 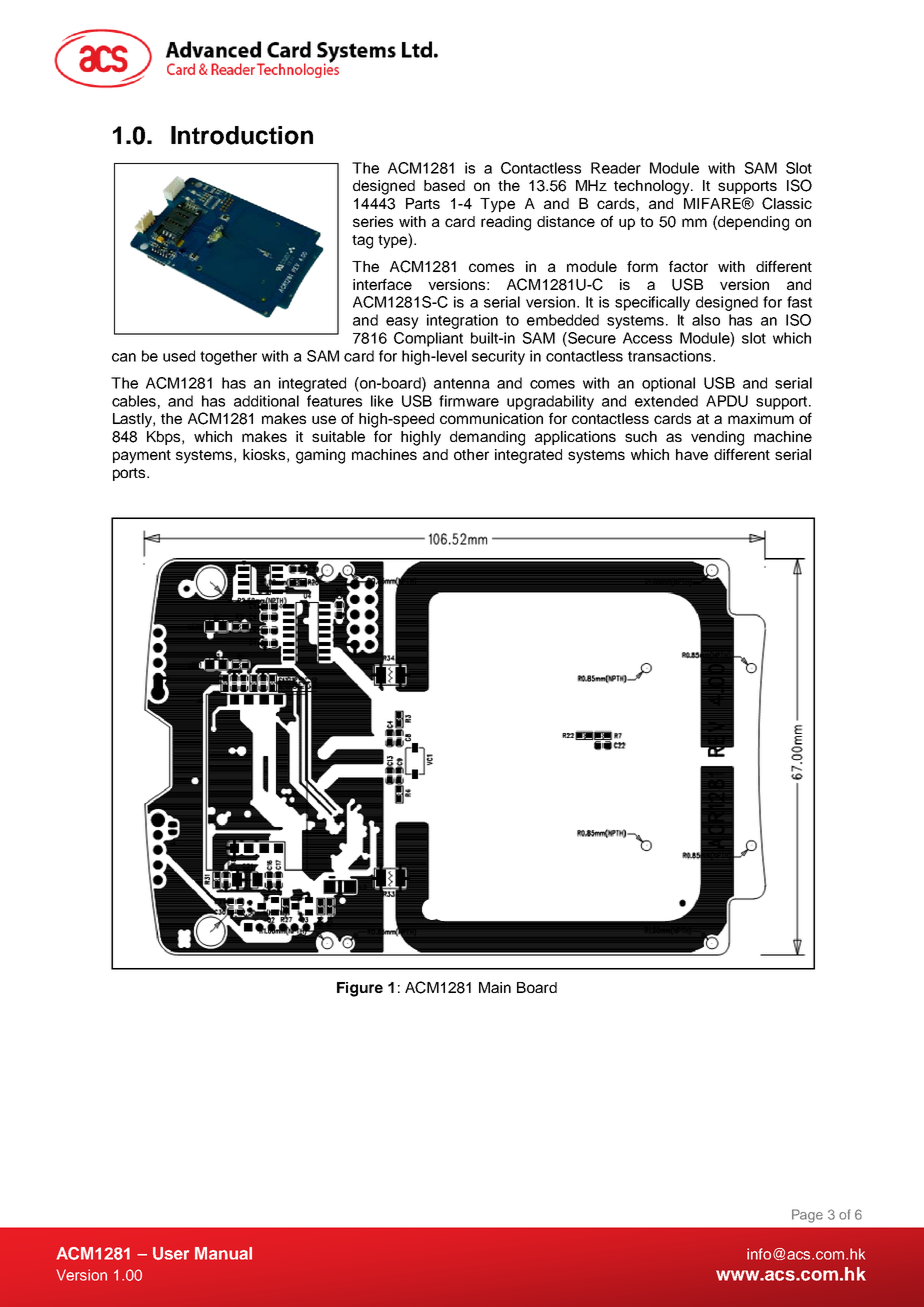 What do you see at coordinates (641, 436) in the page?
I see `such` at bounding box center [641, 436].
